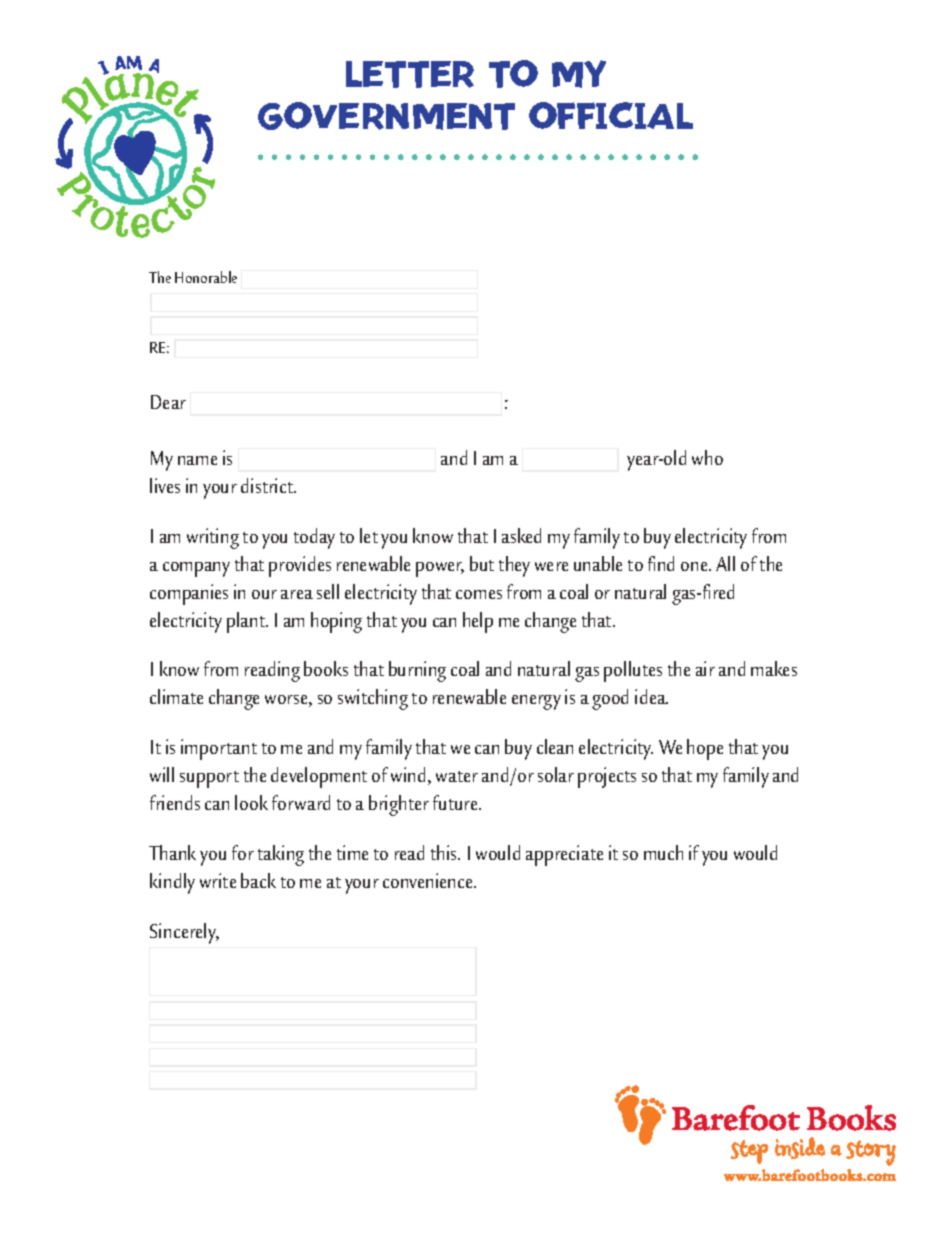 This screenshot has width=952, height=1233. Describe the element at coordinates (218, 880) in the screenshot. I see `write` at that location.
